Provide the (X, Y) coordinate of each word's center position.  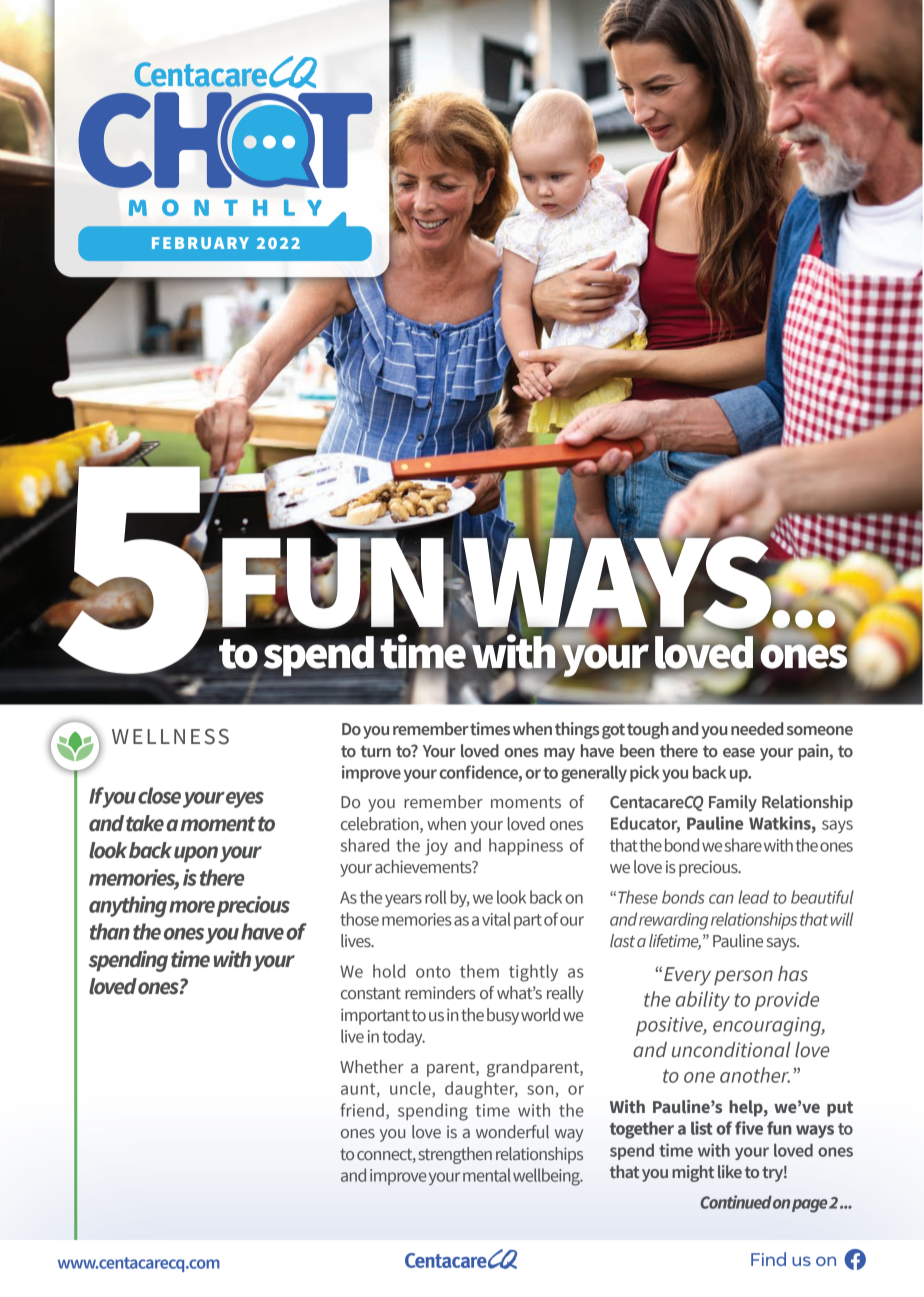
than (110, 931)
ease (739, 753)
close (159, 795)
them (479, 971)
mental (487, 1175)
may (559, 754)
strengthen (455, 1155)
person (743, 978)
